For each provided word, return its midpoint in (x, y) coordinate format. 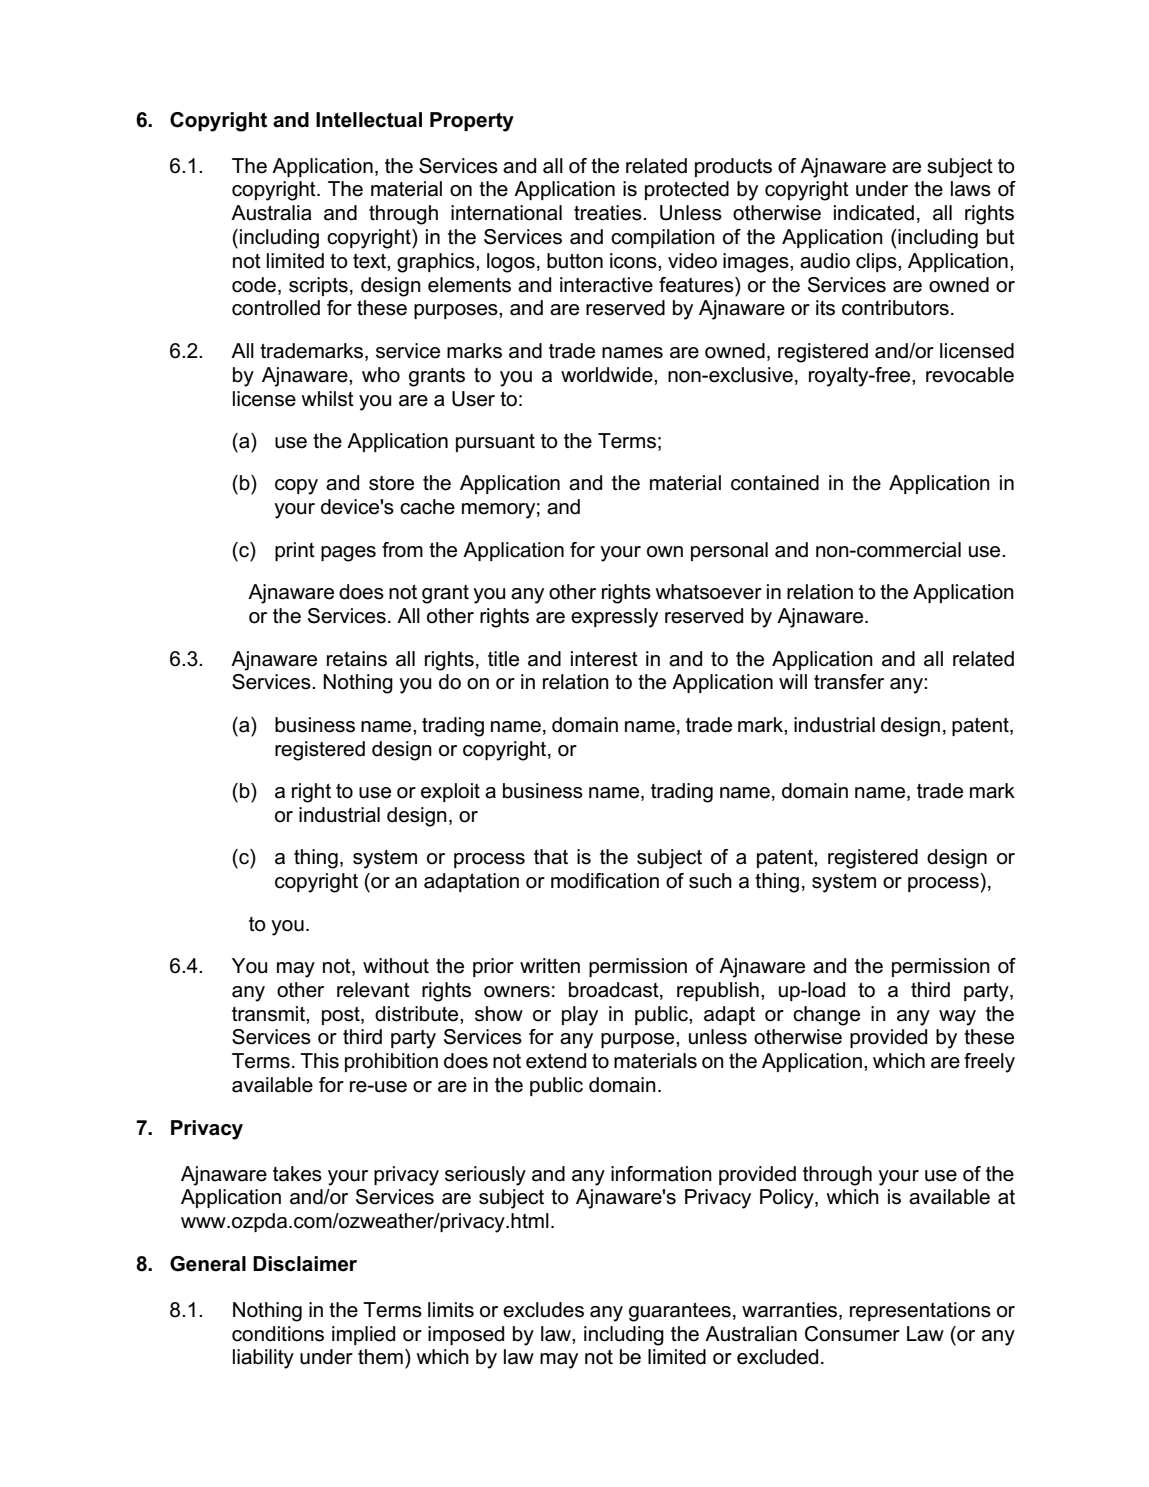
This (319, 1061)
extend (556, 1061)
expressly (614, 618)
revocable (970, 375)
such (710, 881)
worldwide (608, 375)
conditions (278, 1334)
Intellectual (369, 120)
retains (357, 659)
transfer (849, 682)
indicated (874, 213)
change (826, 1016)
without (396, 966)
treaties (609, 213)
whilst (327, 399)
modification (605, 881)
